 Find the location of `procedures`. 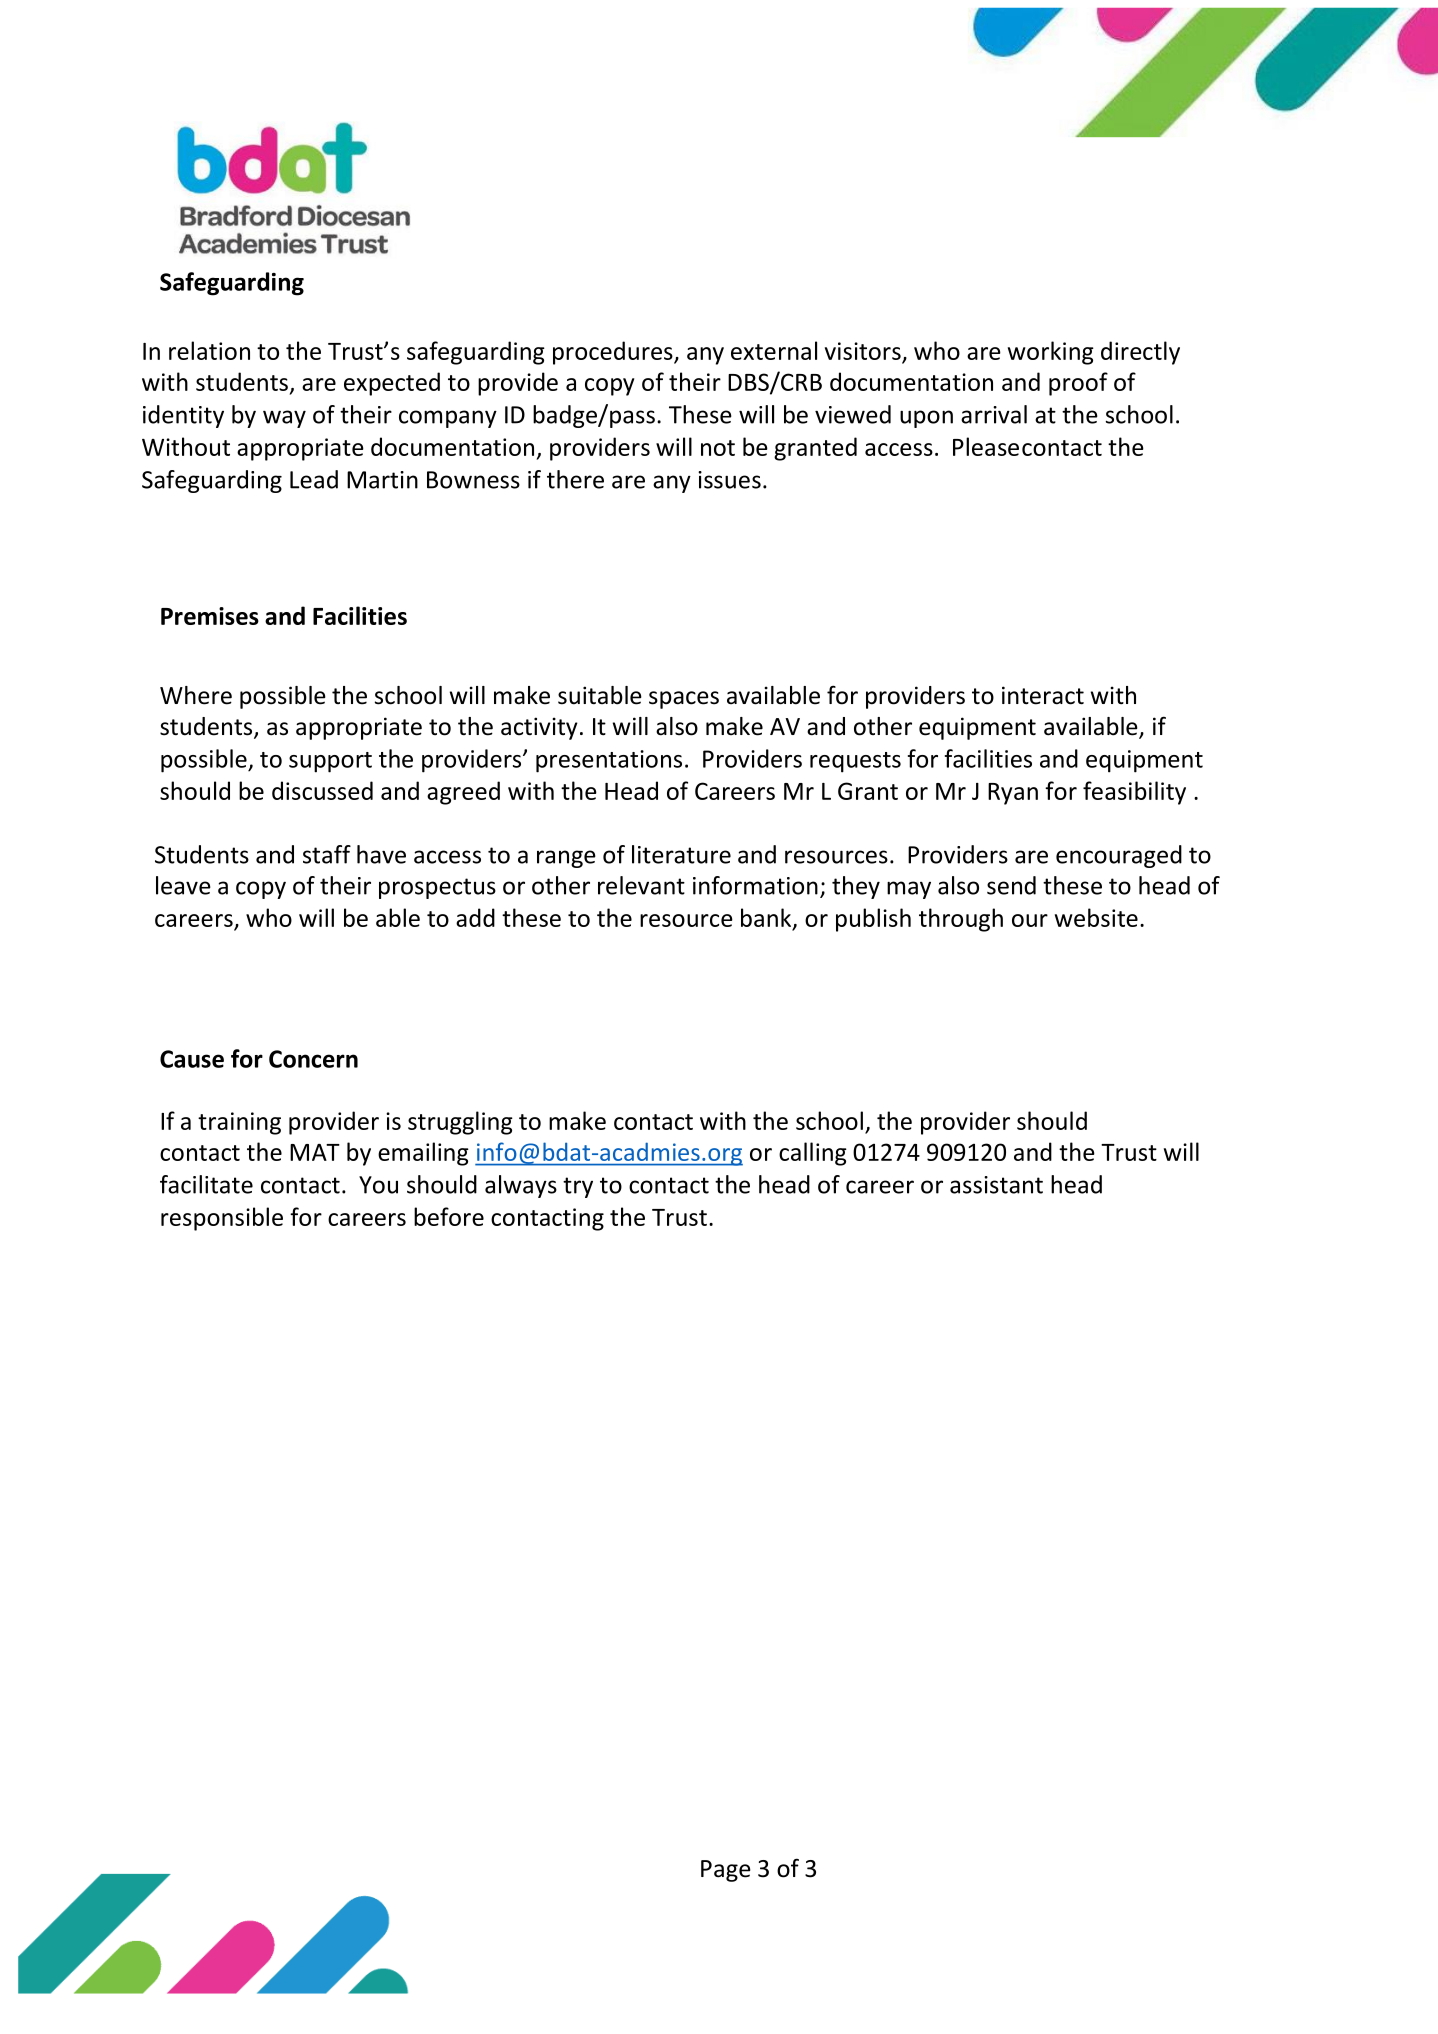

procedures is located at coordinates (614, 353).
